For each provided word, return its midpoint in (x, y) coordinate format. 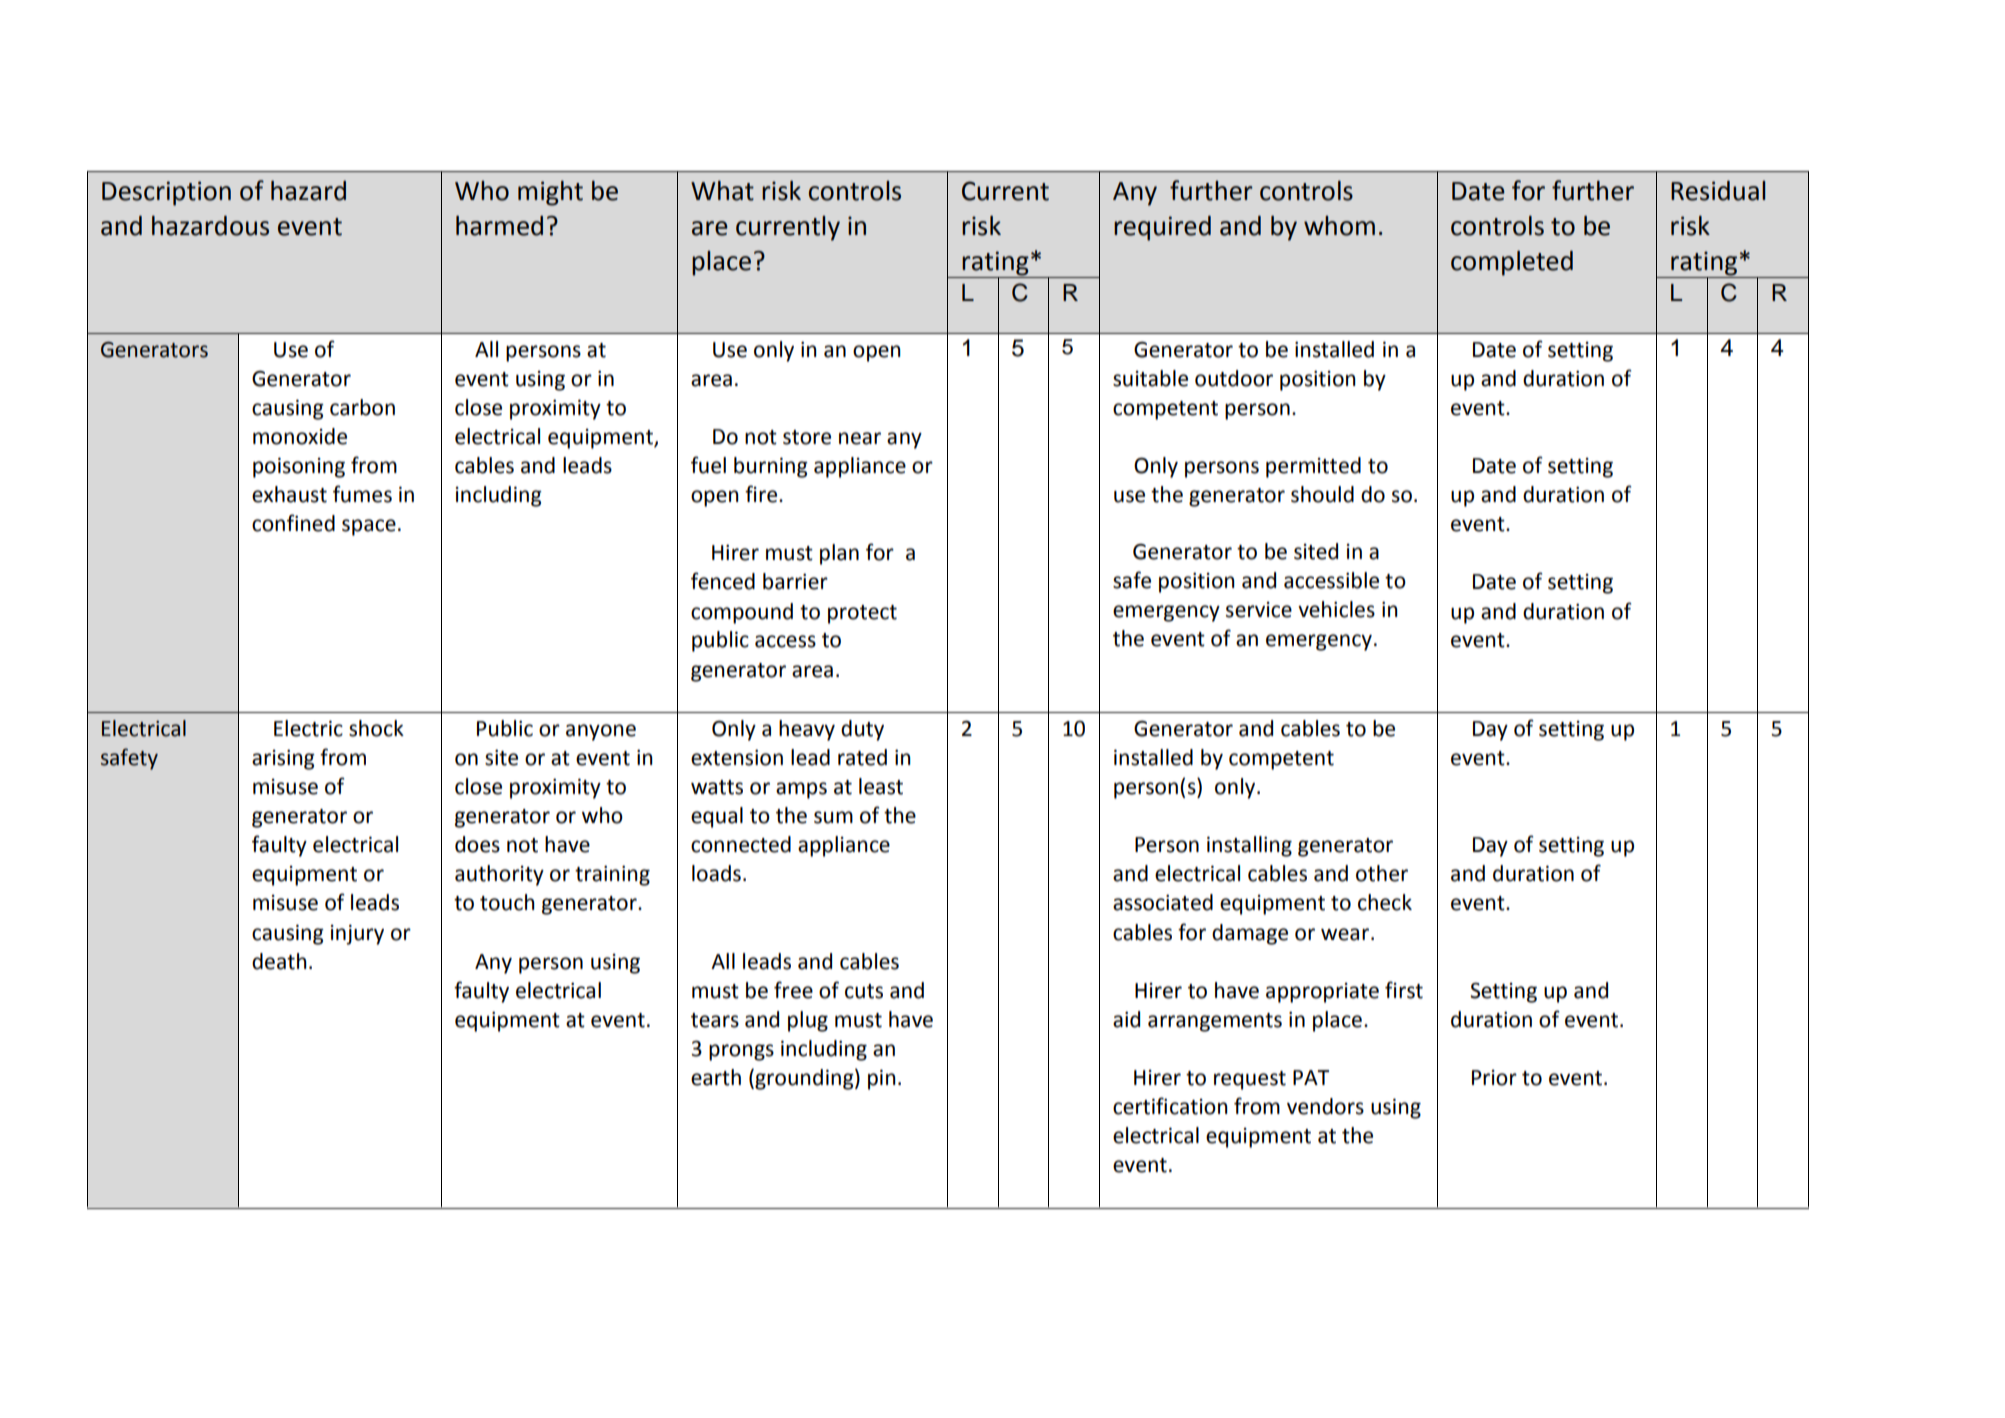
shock (376, 728)
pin (882, 1079)
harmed (499, 226)
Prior (1494, 1078)
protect (862, 614)
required (1162, 228)
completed (1512, 263)
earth (716, 1077)
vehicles (1336, 609)
